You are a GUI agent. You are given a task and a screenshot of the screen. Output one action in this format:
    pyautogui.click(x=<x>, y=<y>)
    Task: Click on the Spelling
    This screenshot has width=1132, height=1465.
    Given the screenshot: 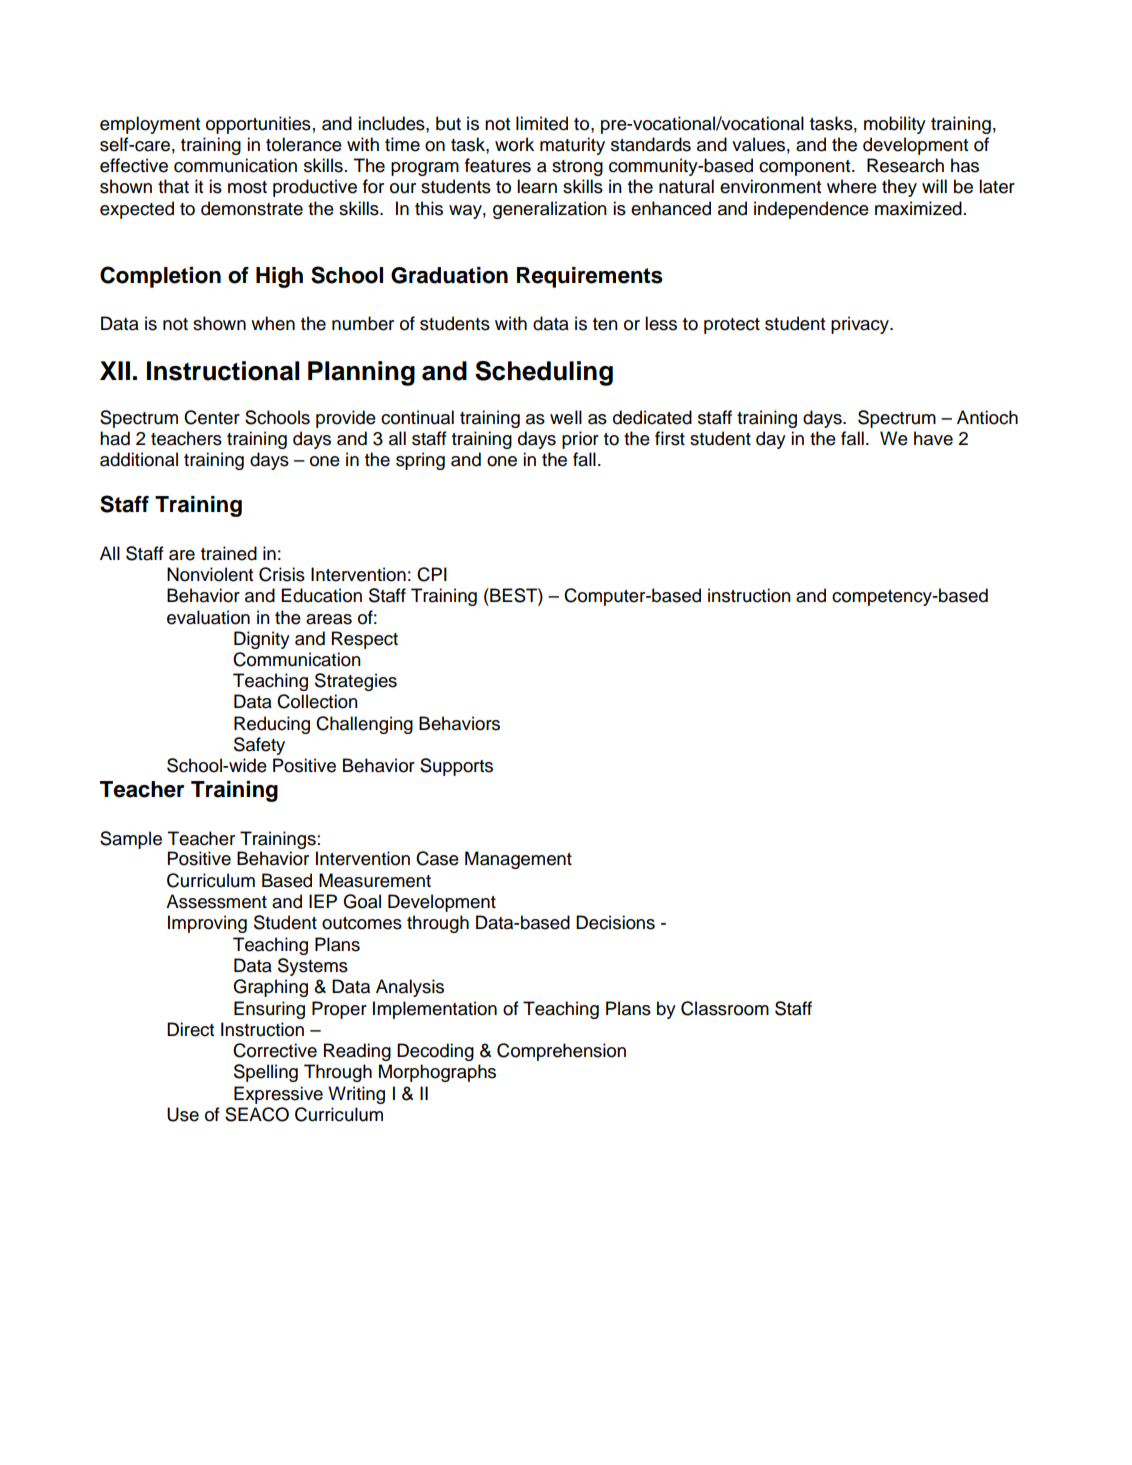 What is the action you would take?
    pyautogui.click(x=266, y=1073)
